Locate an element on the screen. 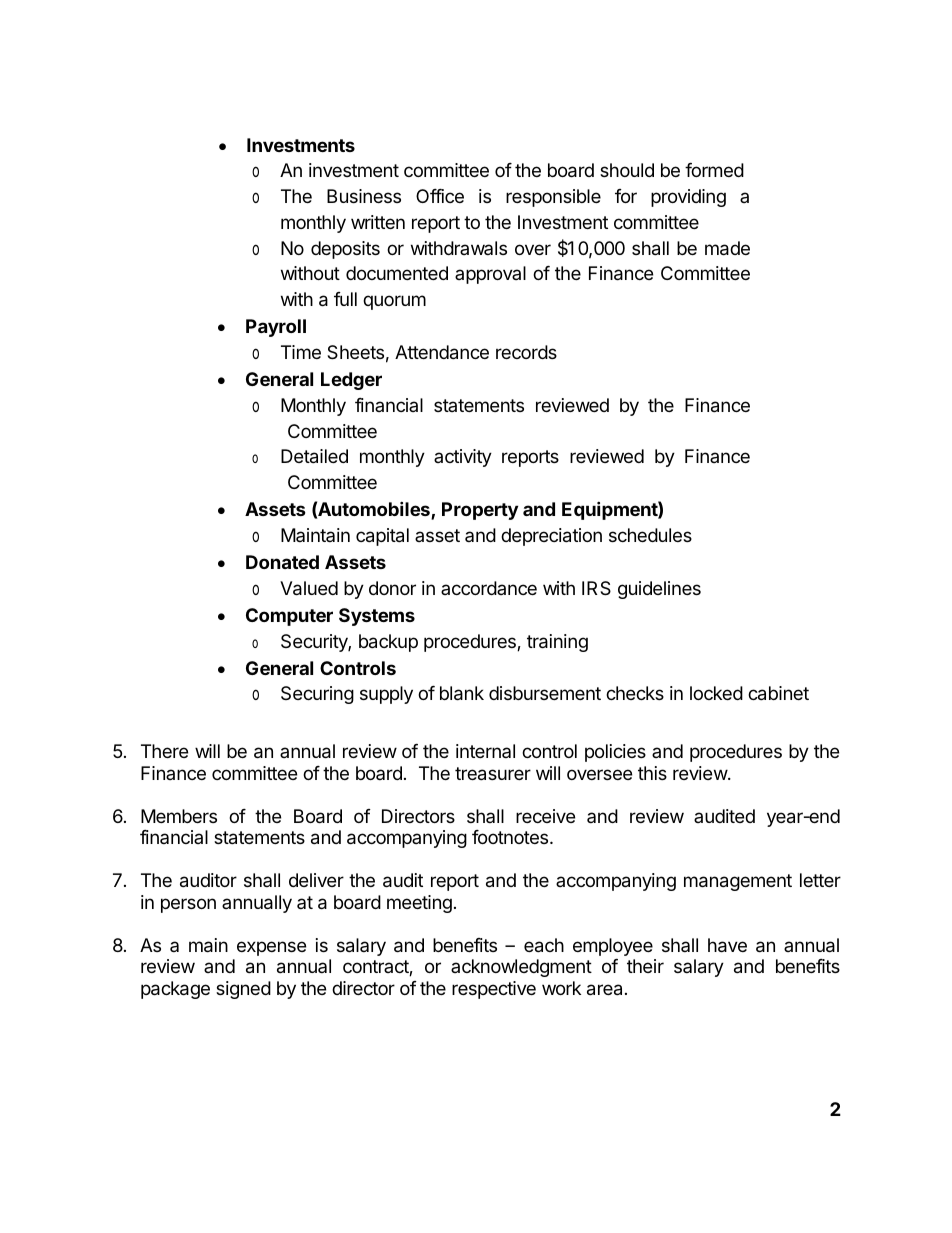 The image size is (952, 1233). Members is located at coordinates (179, 816).
